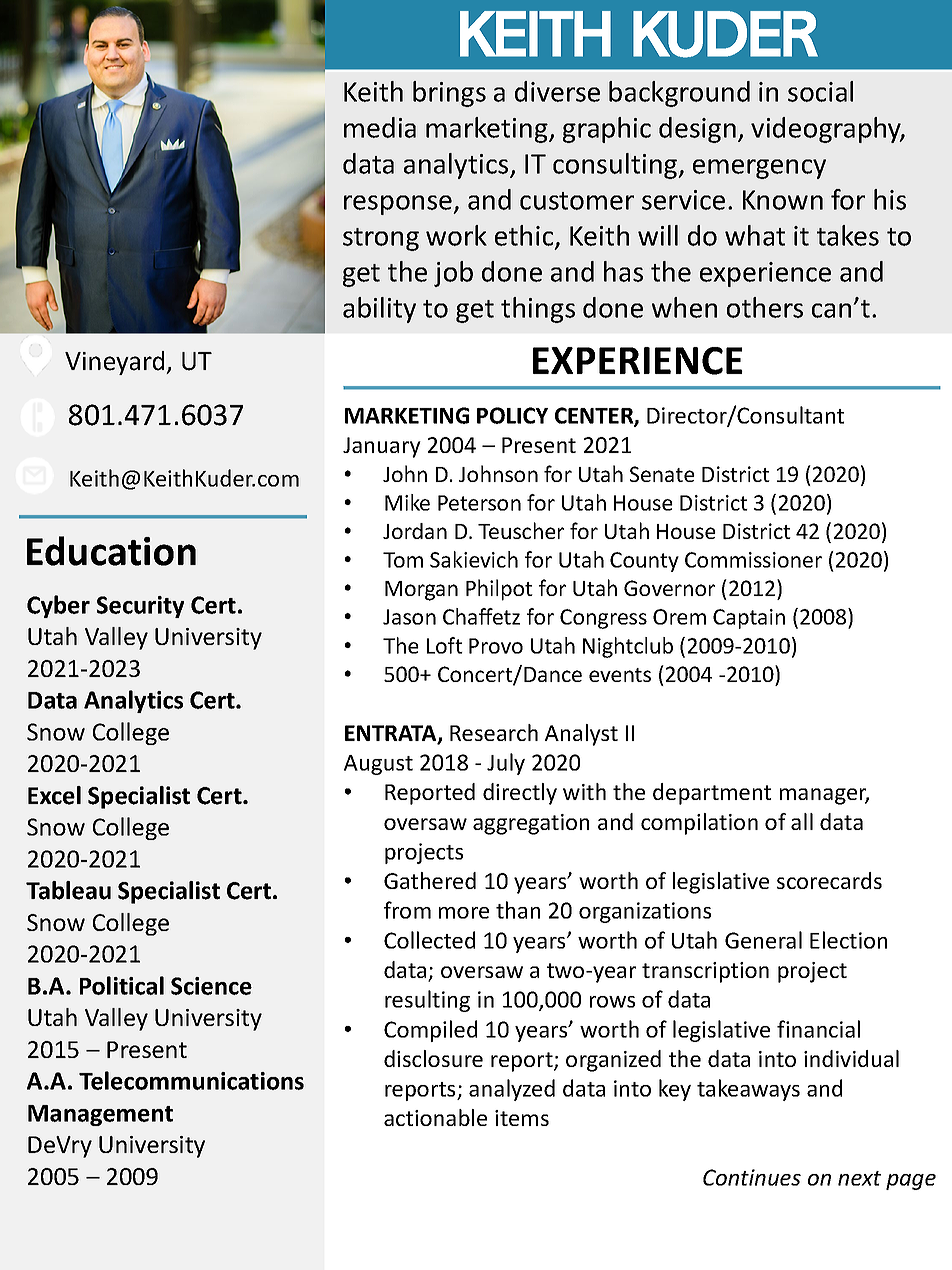 The width and height of the page is (952, 1270). Describe the element at coordinates (522, 1118) in the page. I see `items` at that location.
